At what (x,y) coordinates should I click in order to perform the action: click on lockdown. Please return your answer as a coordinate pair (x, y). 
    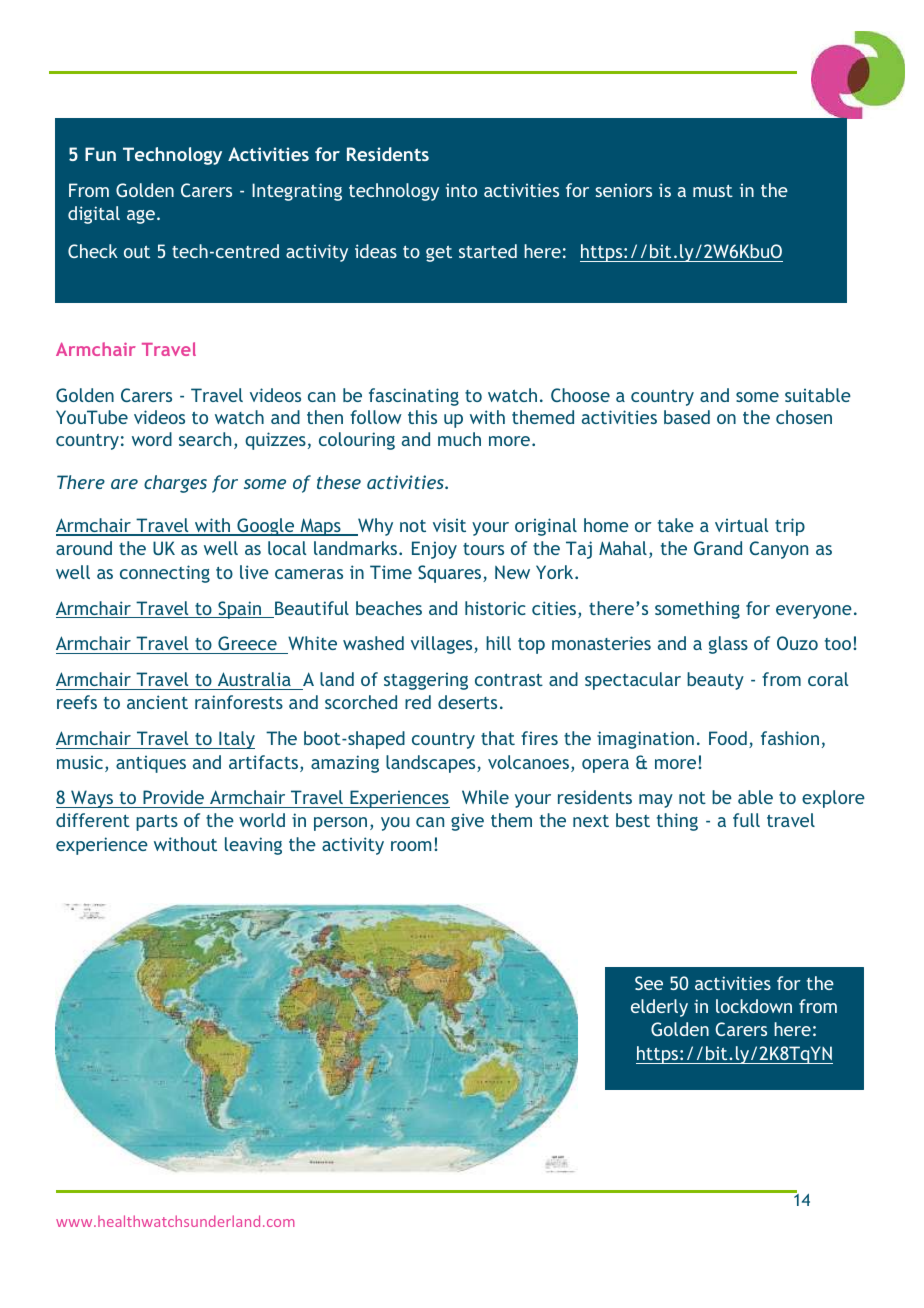
    Looking at the image, I should click on (754, 1006).
